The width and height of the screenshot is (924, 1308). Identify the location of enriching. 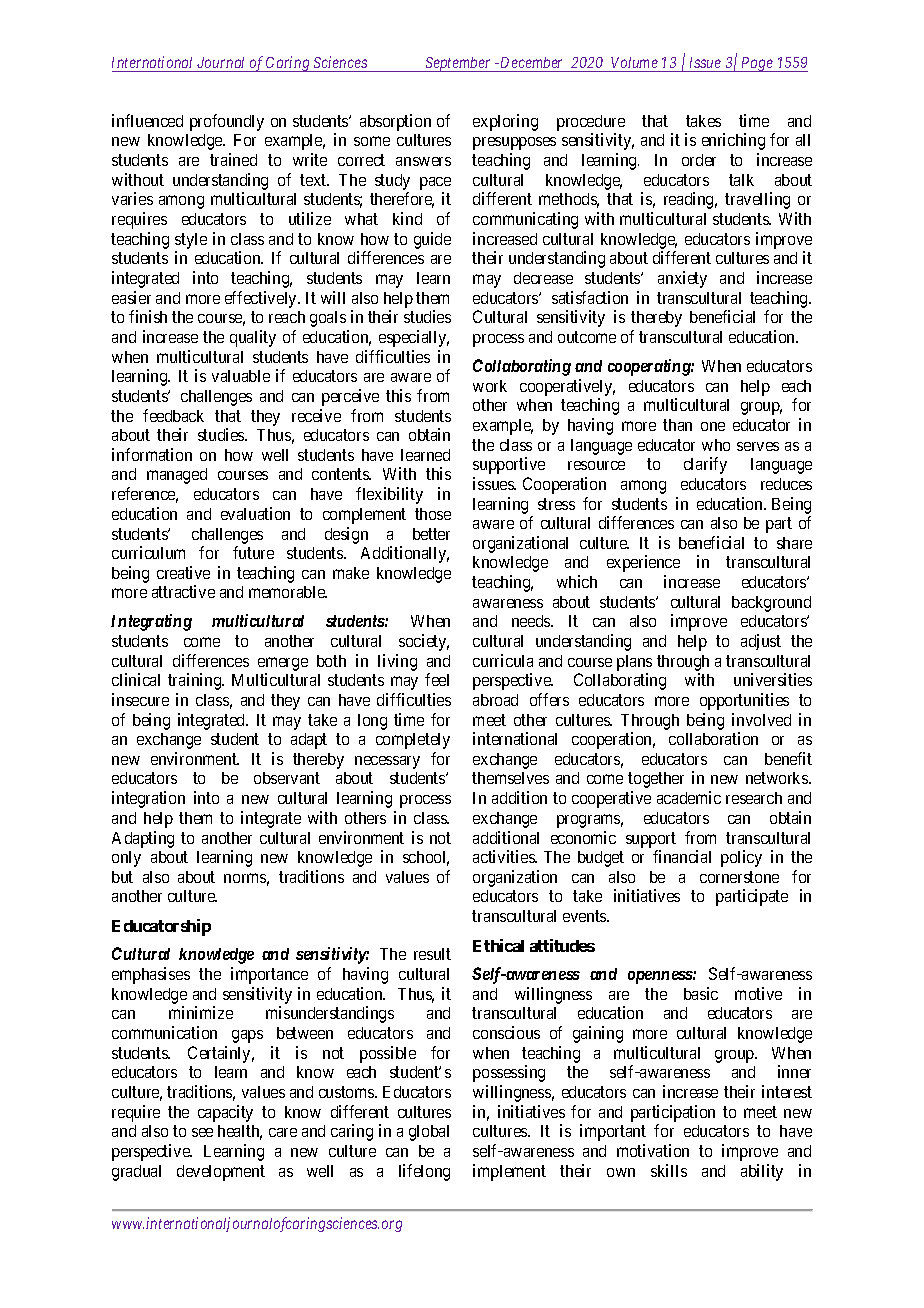
(733, 141).
